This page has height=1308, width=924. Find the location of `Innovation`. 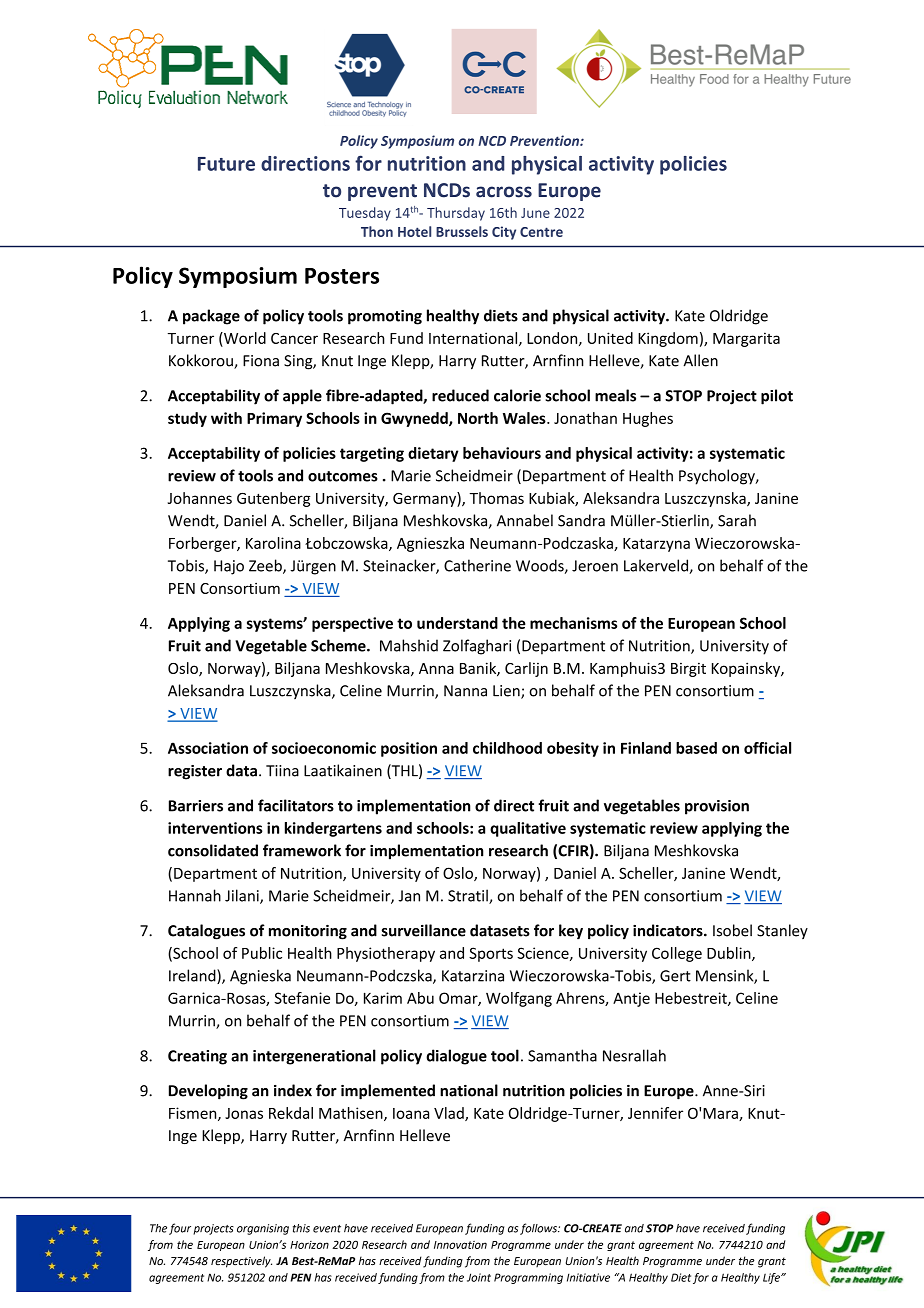

Innovation is located at coordinates (460, 1245).
